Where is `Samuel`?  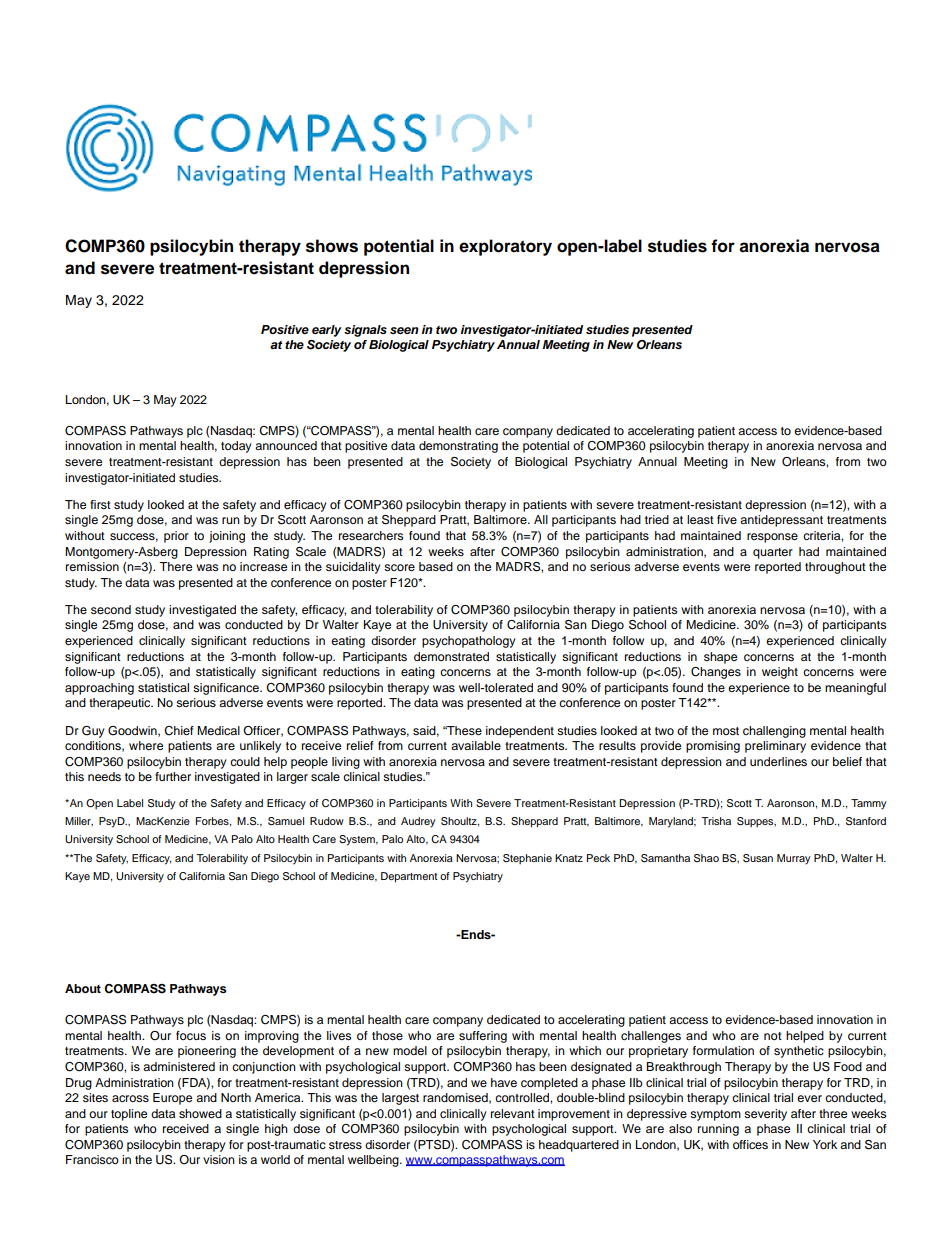
Samuel is located at coordinates (286, 821).
